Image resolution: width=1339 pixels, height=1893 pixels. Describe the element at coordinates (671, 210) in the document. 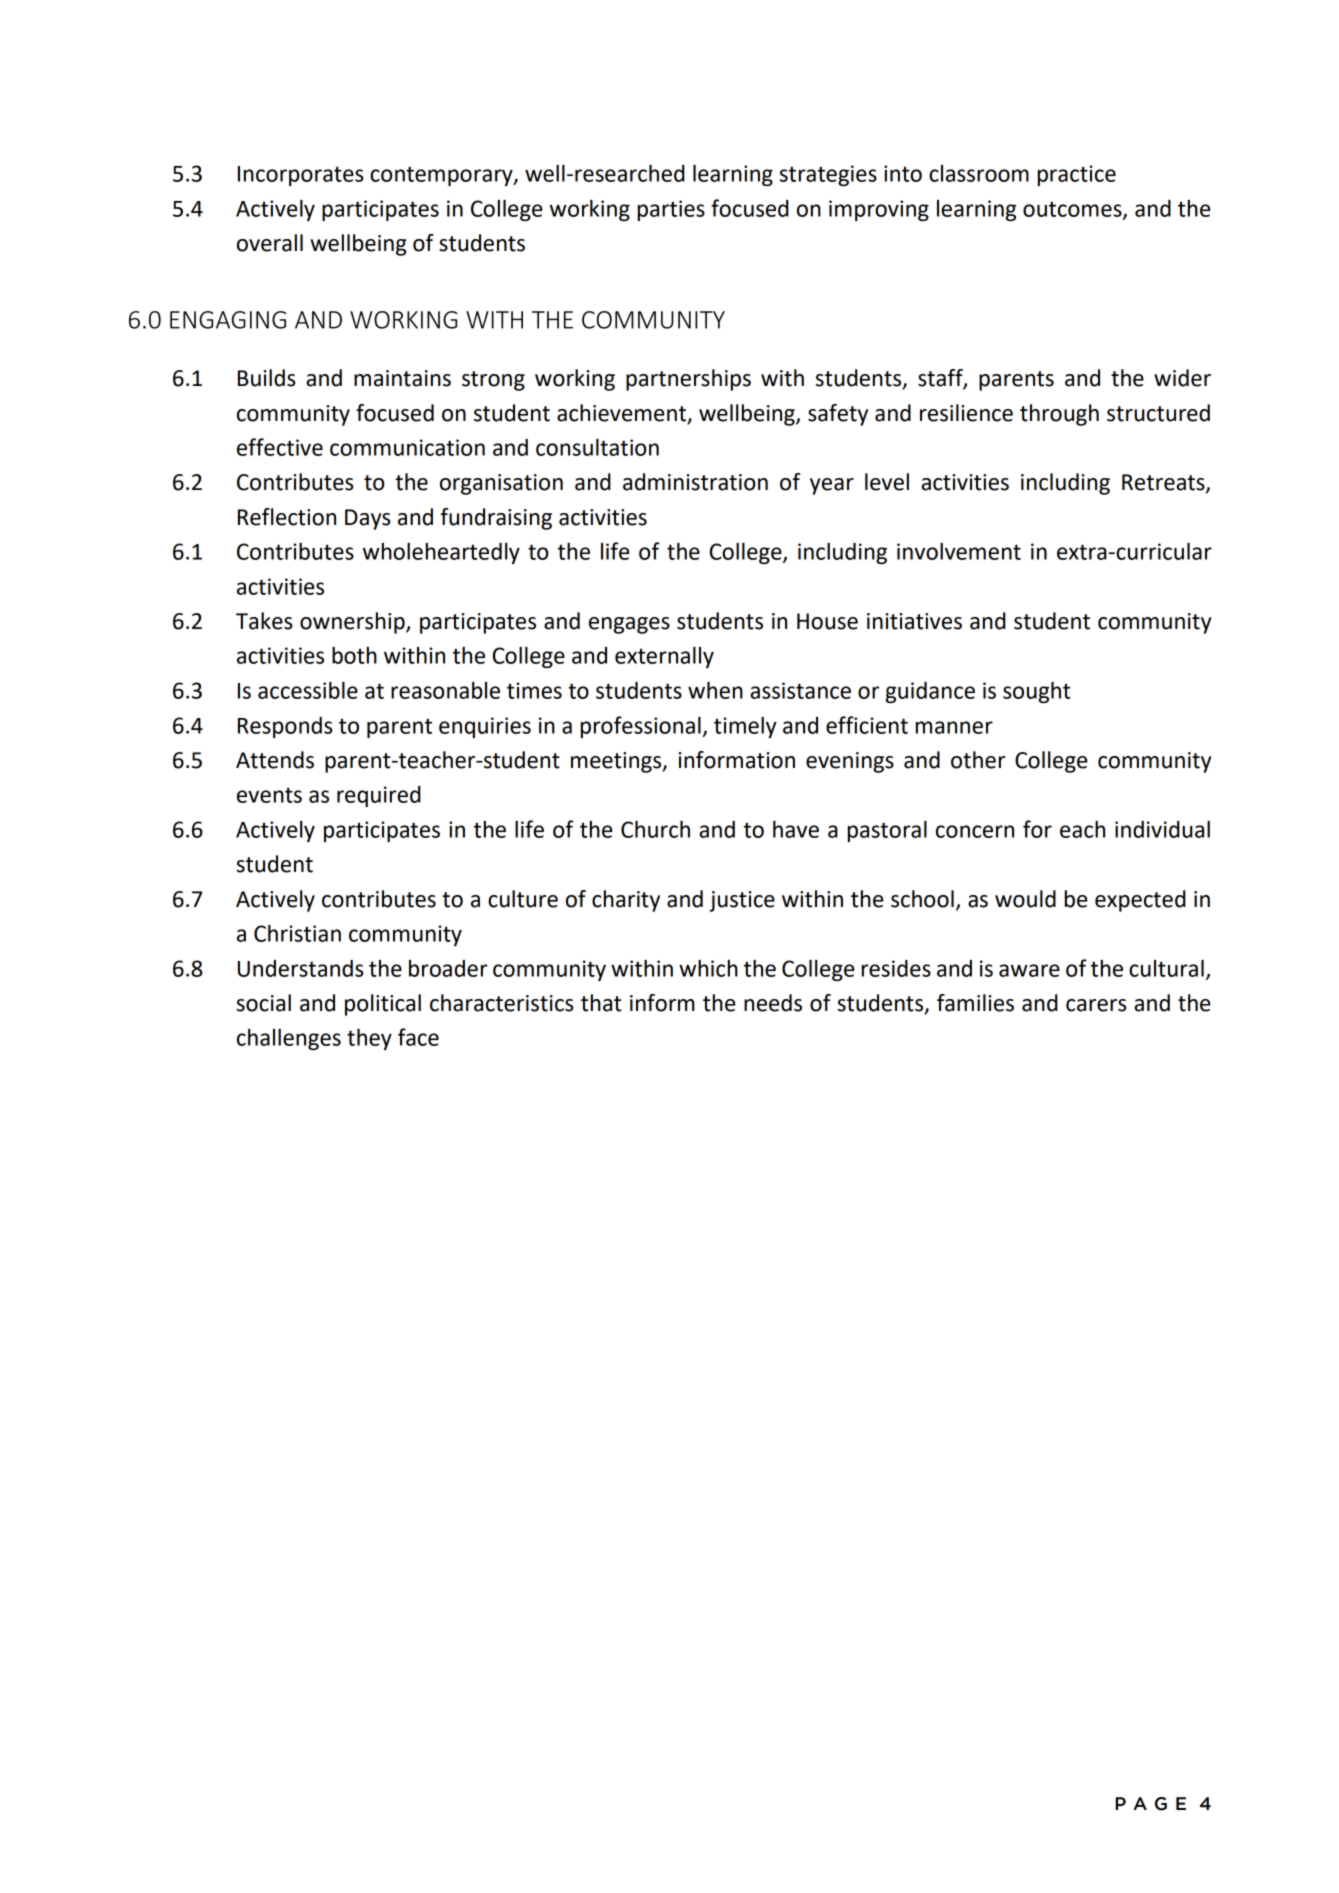

I see `parties` at that location.
